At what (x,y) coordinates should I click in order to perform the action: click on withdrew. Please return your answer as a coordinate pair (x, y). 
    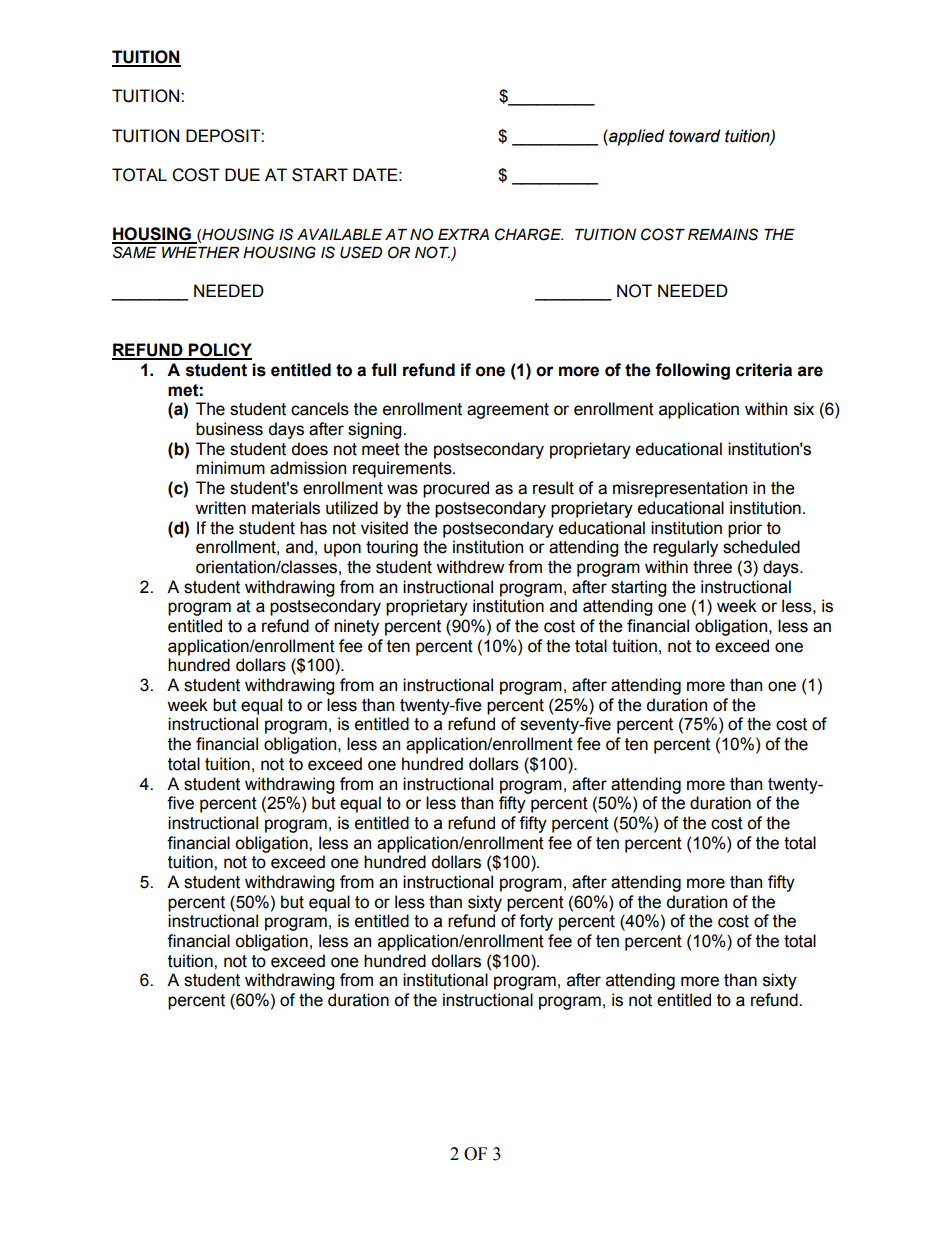
    Looking at the image, I should click on (470, 567).
